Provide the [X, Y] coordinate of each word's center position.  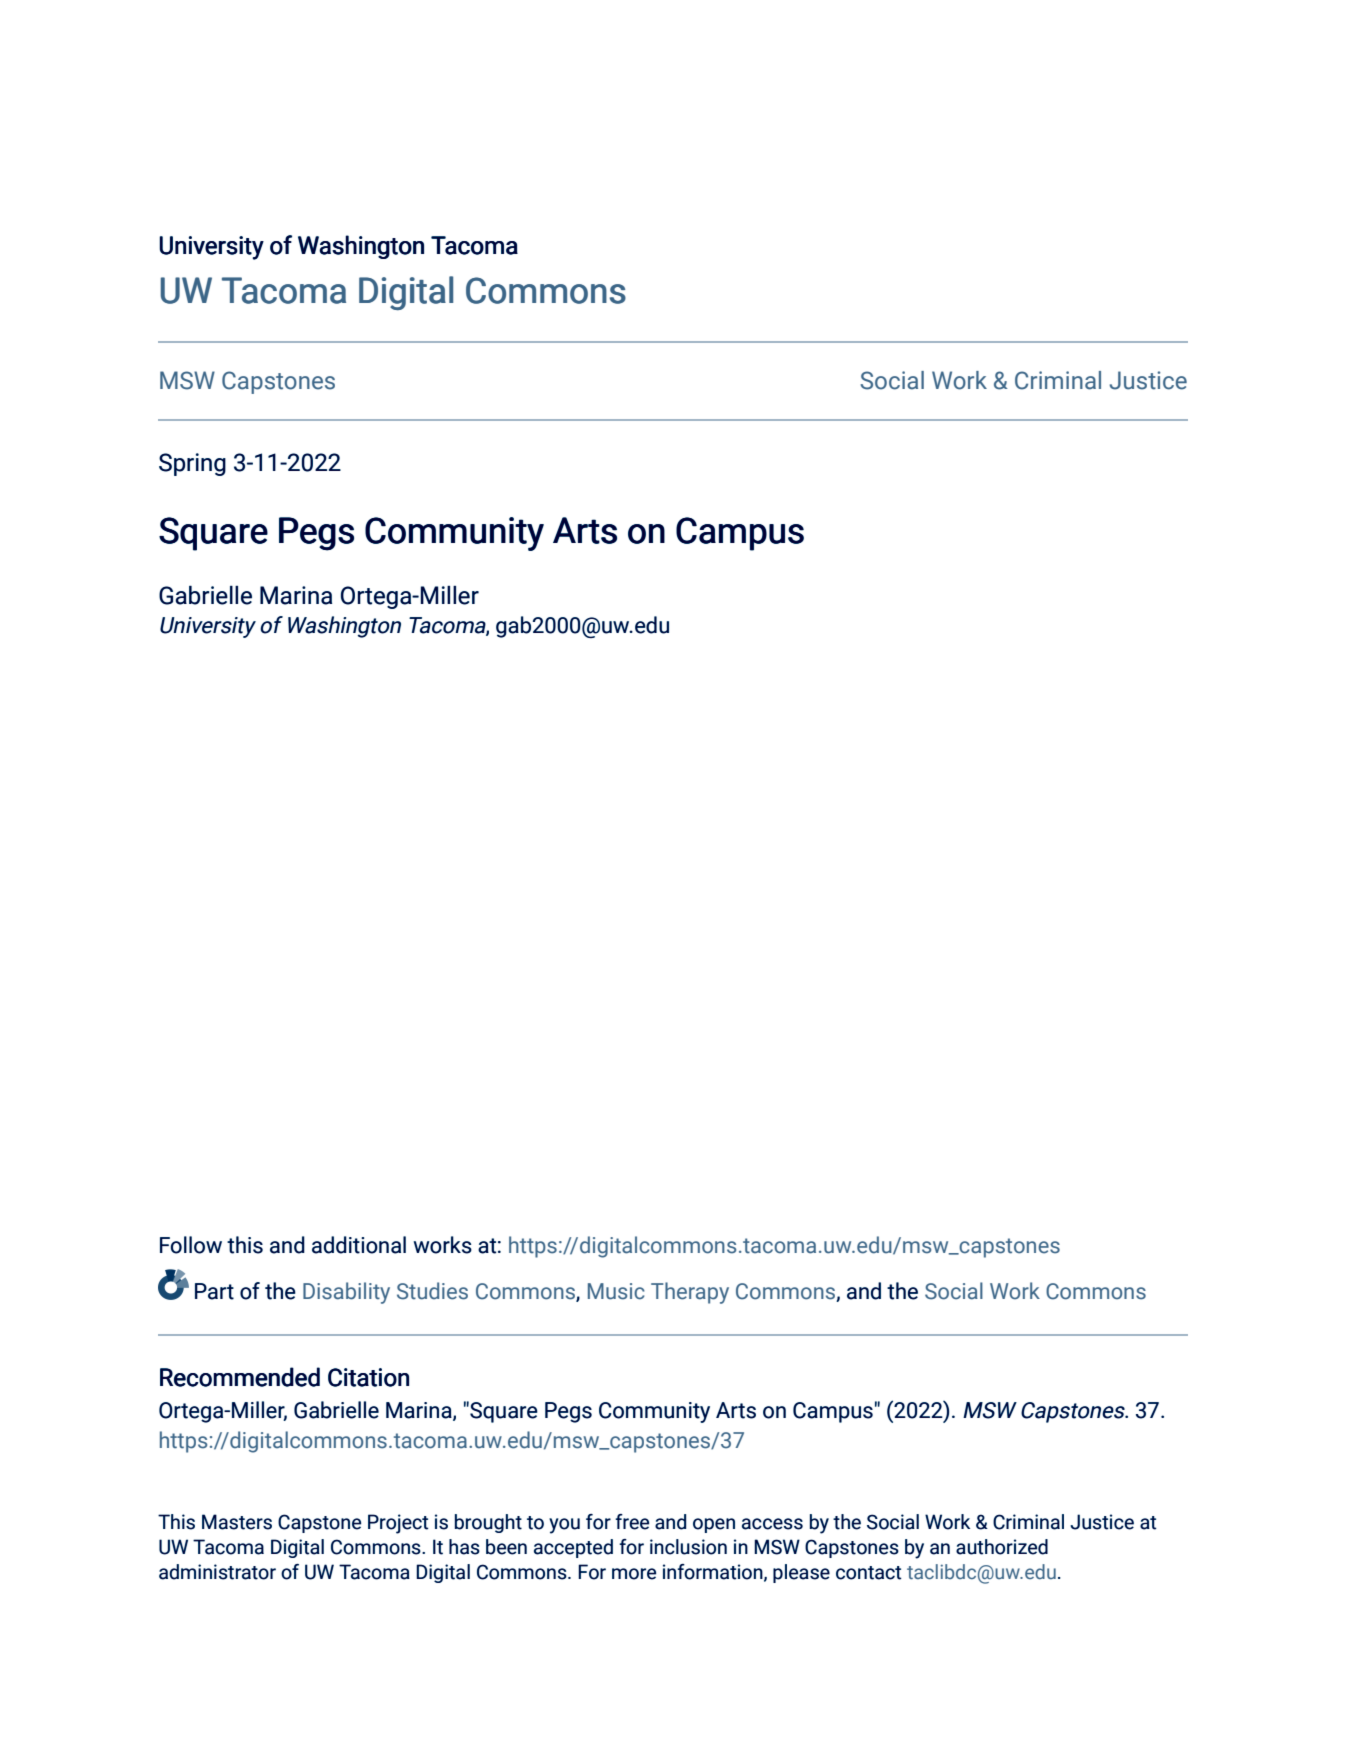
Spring [192, 464]
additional [359, 1245]
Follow [191, 1245]
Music [616, 1291]
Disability [346, 1293]
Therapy [690, 1293]
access [772, 1524]
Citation [368, 1377]
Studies [432, 1291]
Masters [237, 1522]
